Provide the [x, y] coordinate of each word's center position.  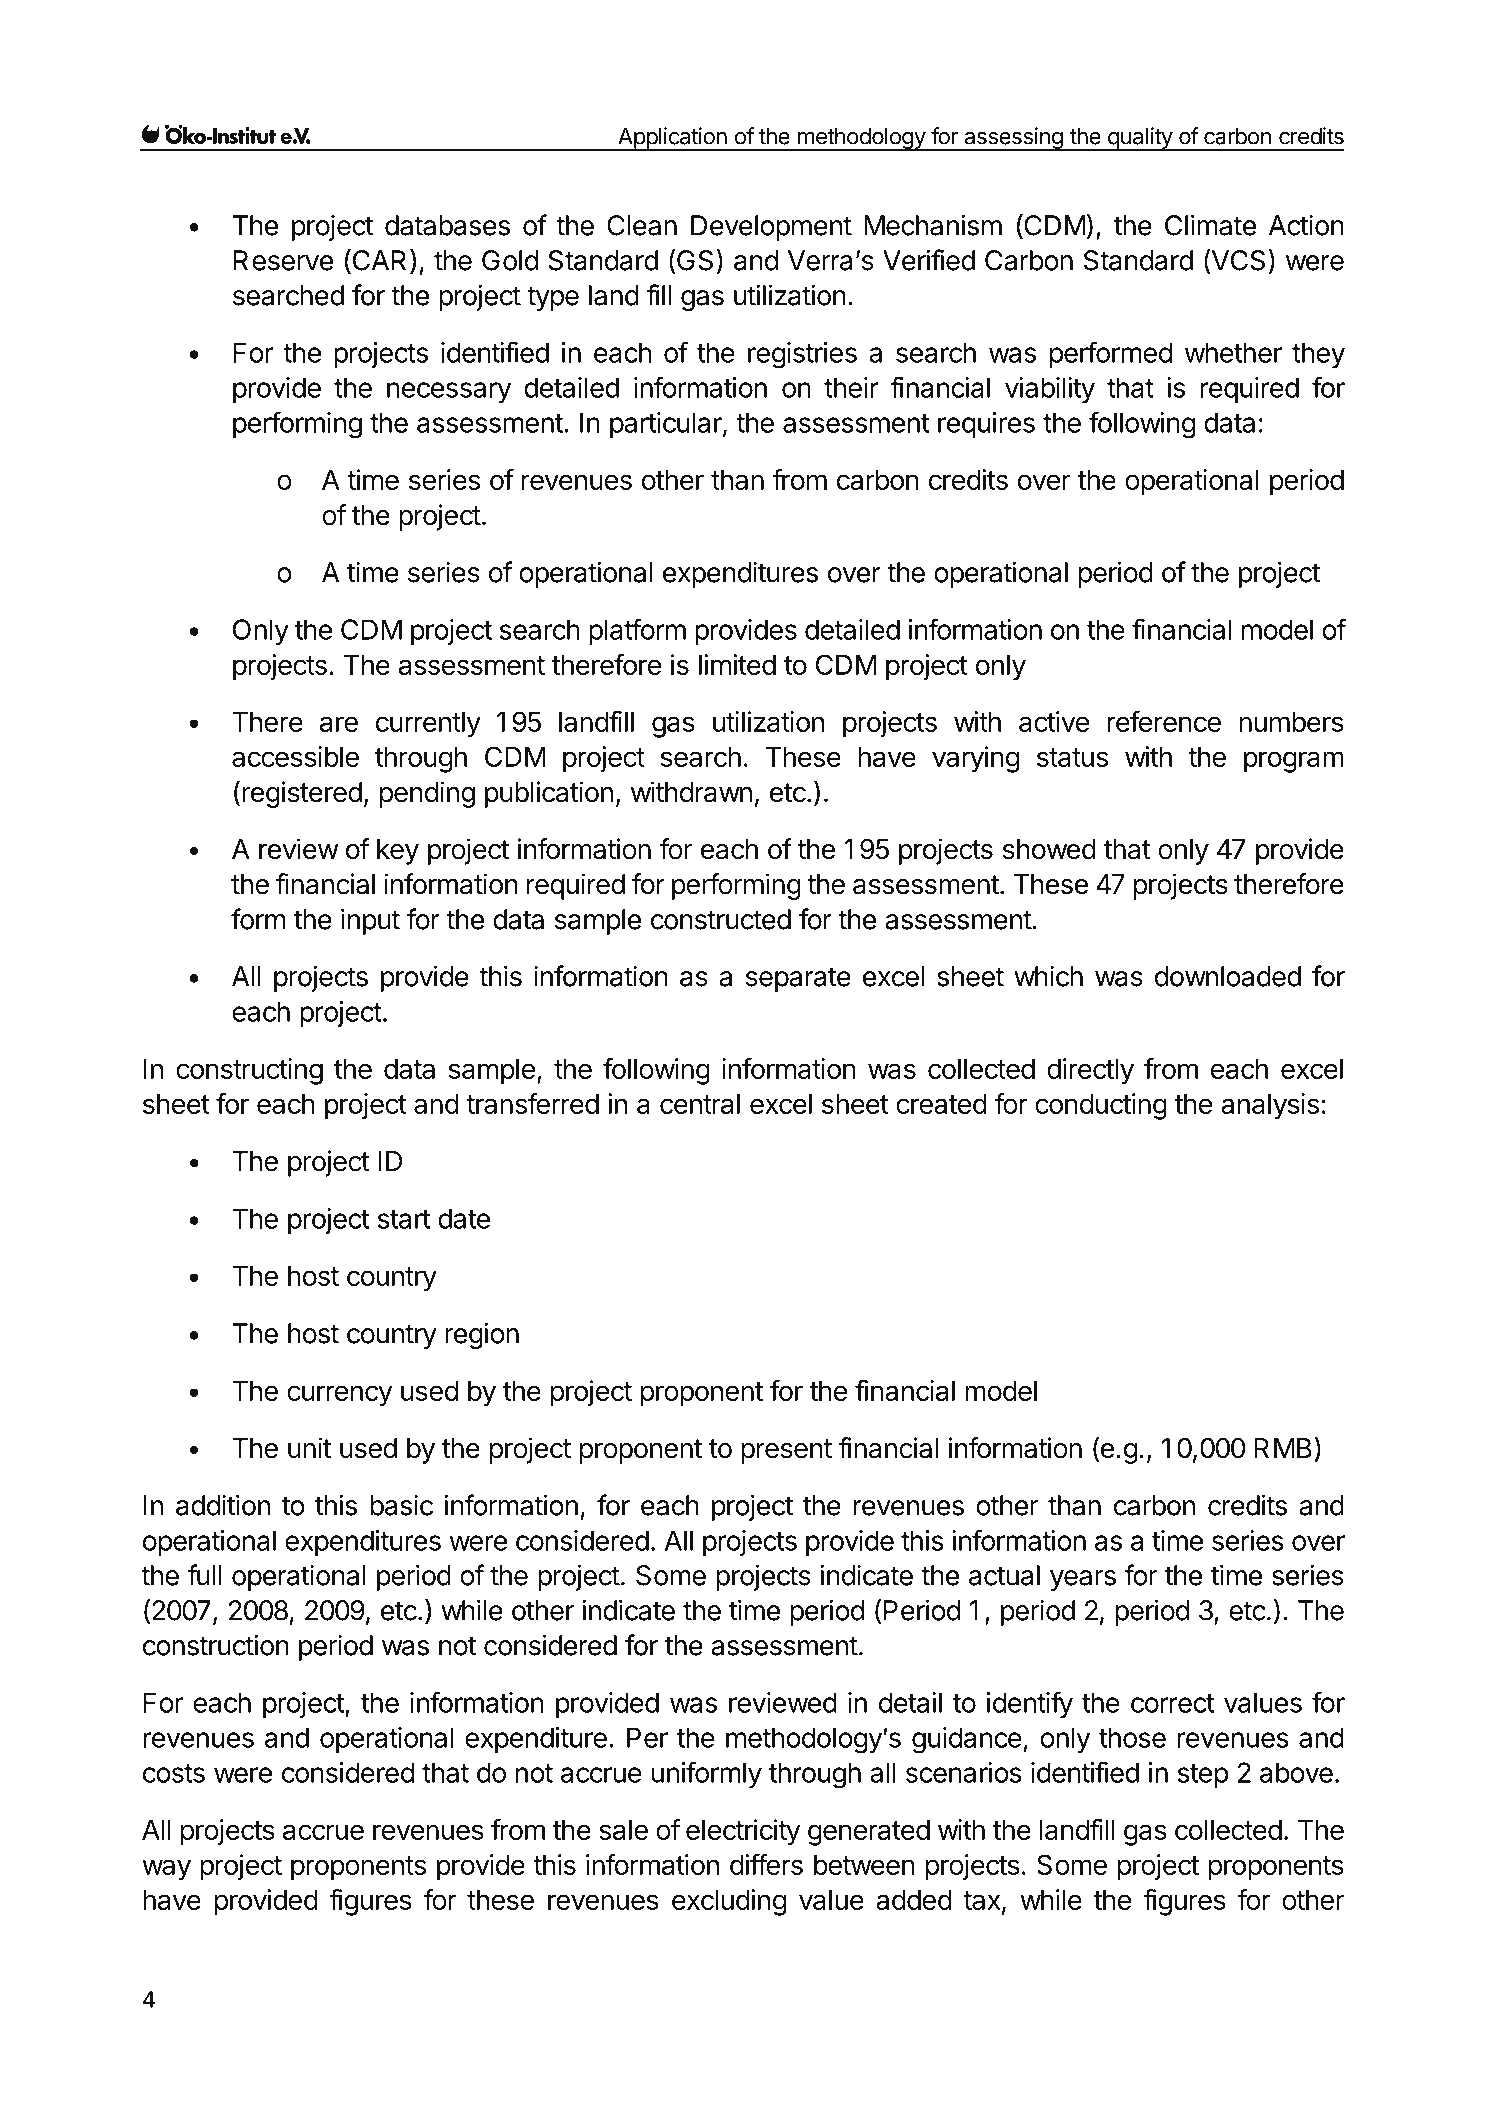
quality [1139, 139]
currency [339, 1396]
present [786, 1451]
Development [771, 228]
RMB [1283, 1448]
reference [1164, 721]
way [166, 1870]
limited [737, 664]
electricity [743, 1832]
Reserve [283, 260]
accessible [295, 756]
